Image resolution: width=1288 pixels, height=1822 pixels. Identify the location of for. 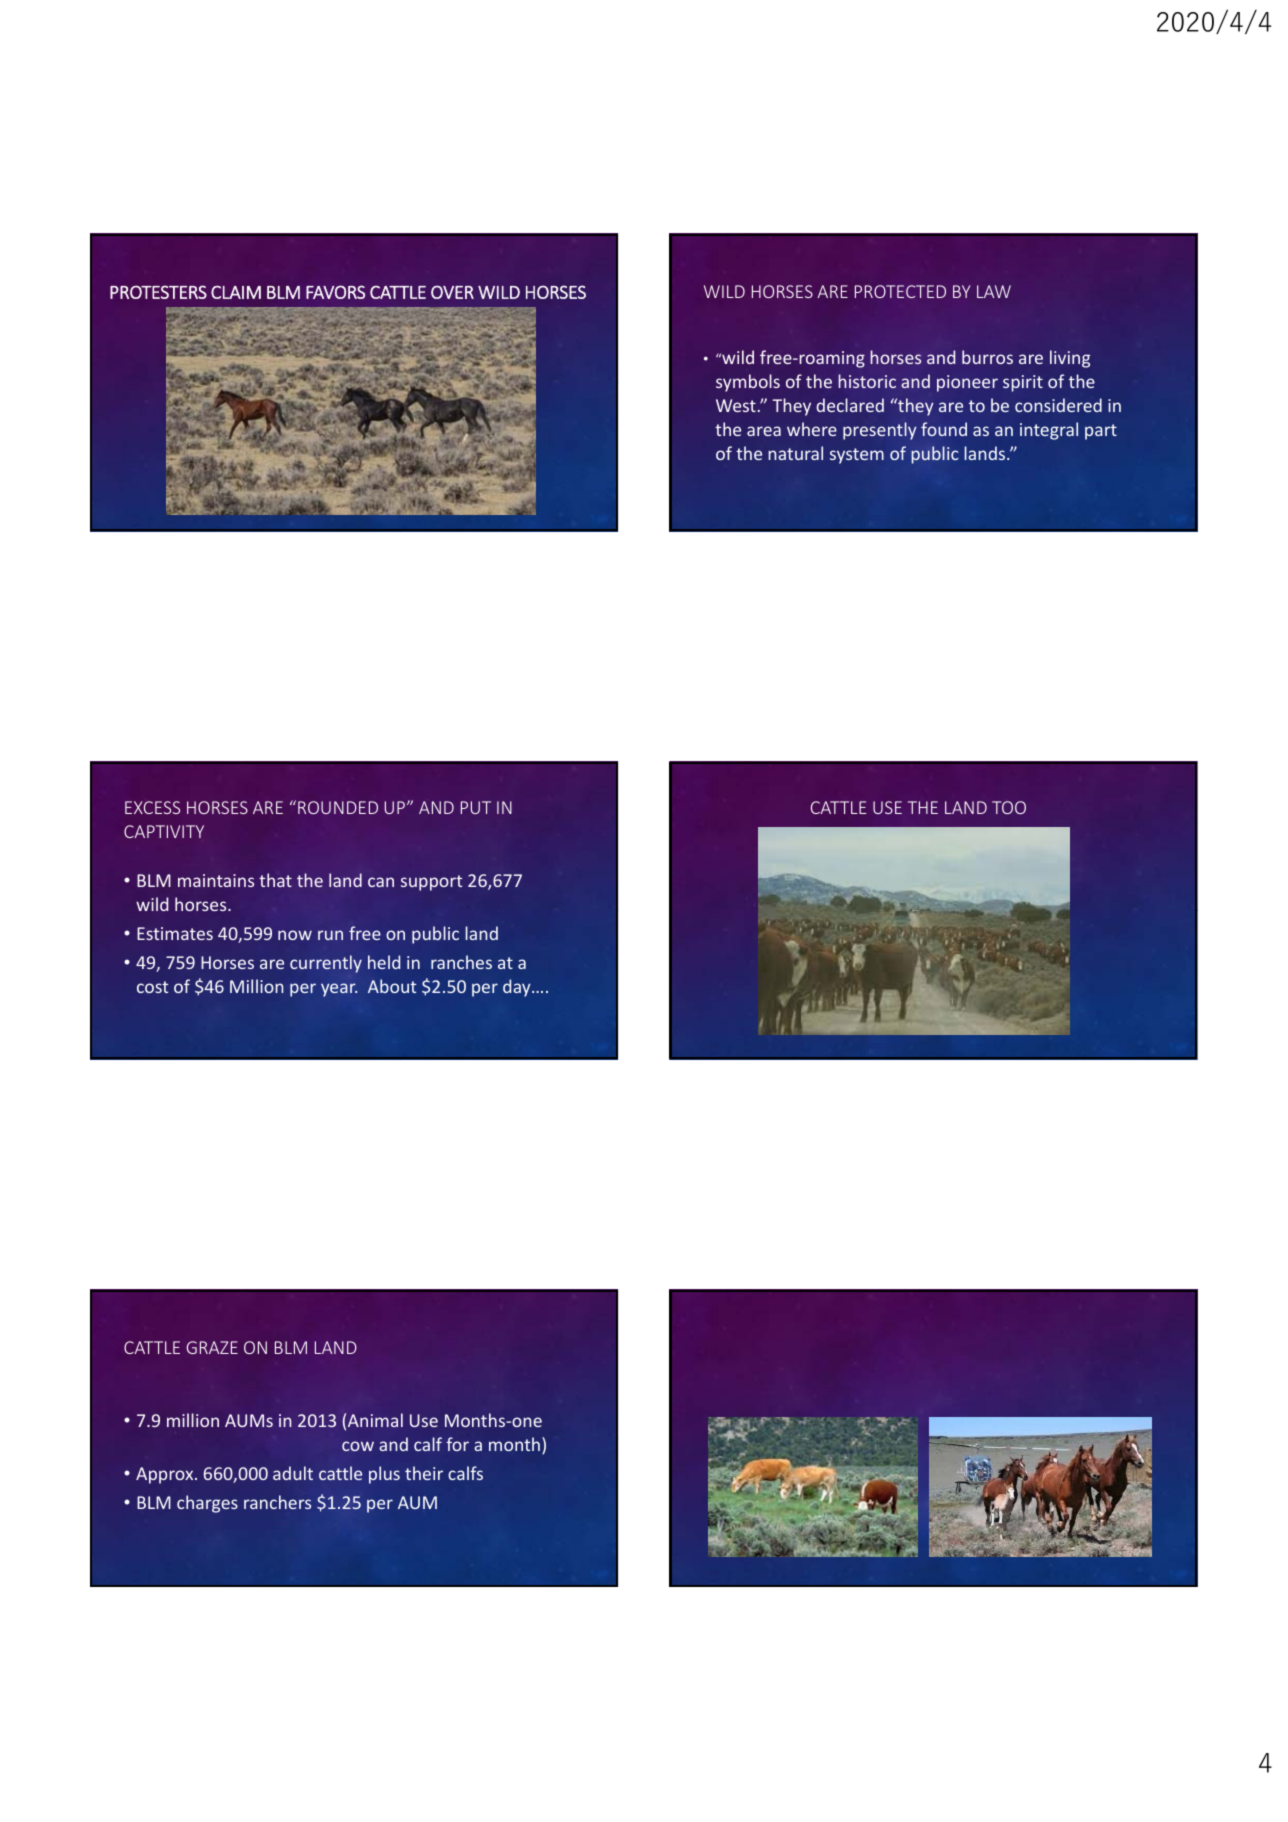
(457, 1444).
